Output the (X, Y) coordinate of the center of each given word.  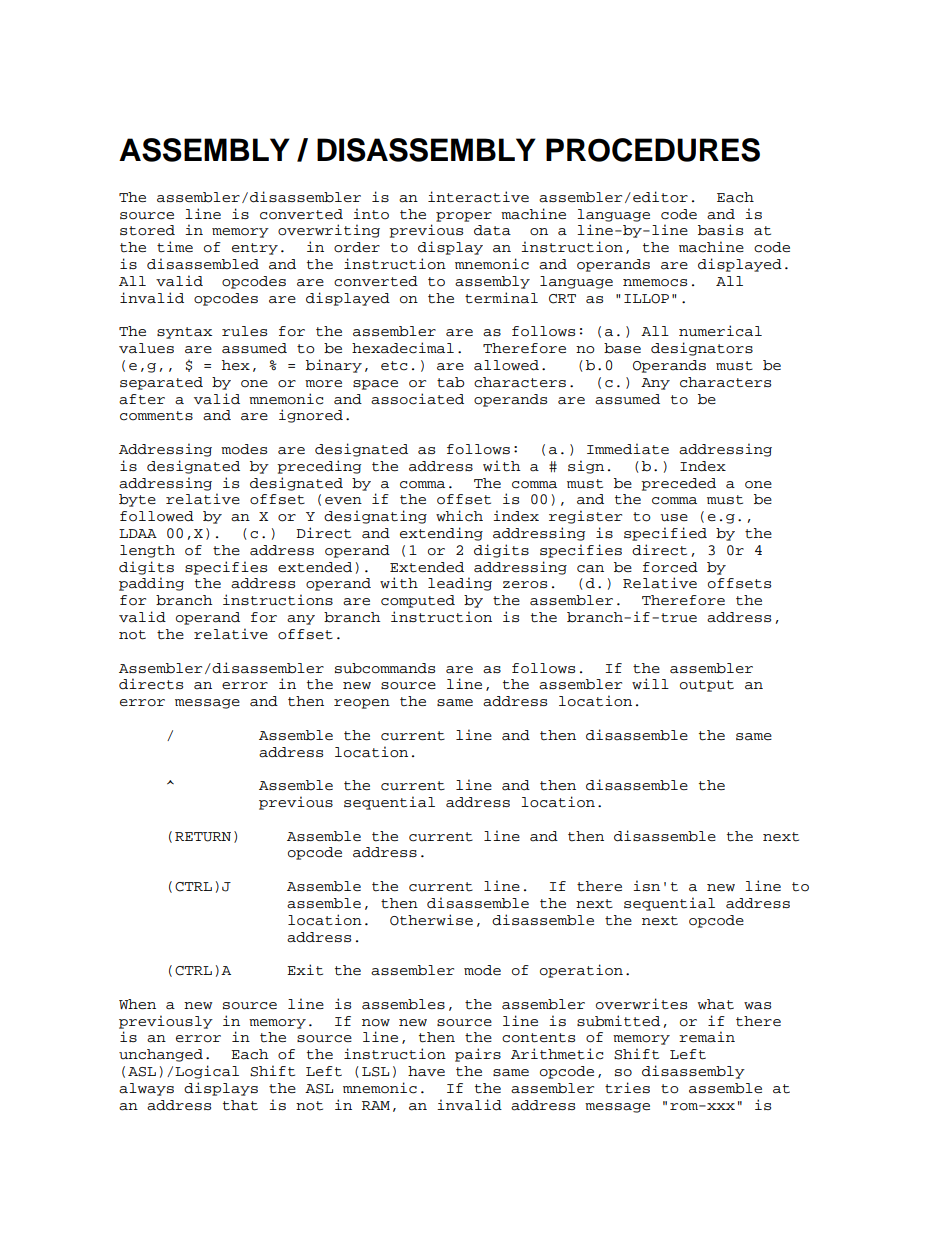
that (240, 1105)
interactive (478, 197)
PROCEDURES (653, 150)
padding (151, 584)
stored (147, 230)
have (426, 1071)
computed (418, 601)
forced (670, 567)
